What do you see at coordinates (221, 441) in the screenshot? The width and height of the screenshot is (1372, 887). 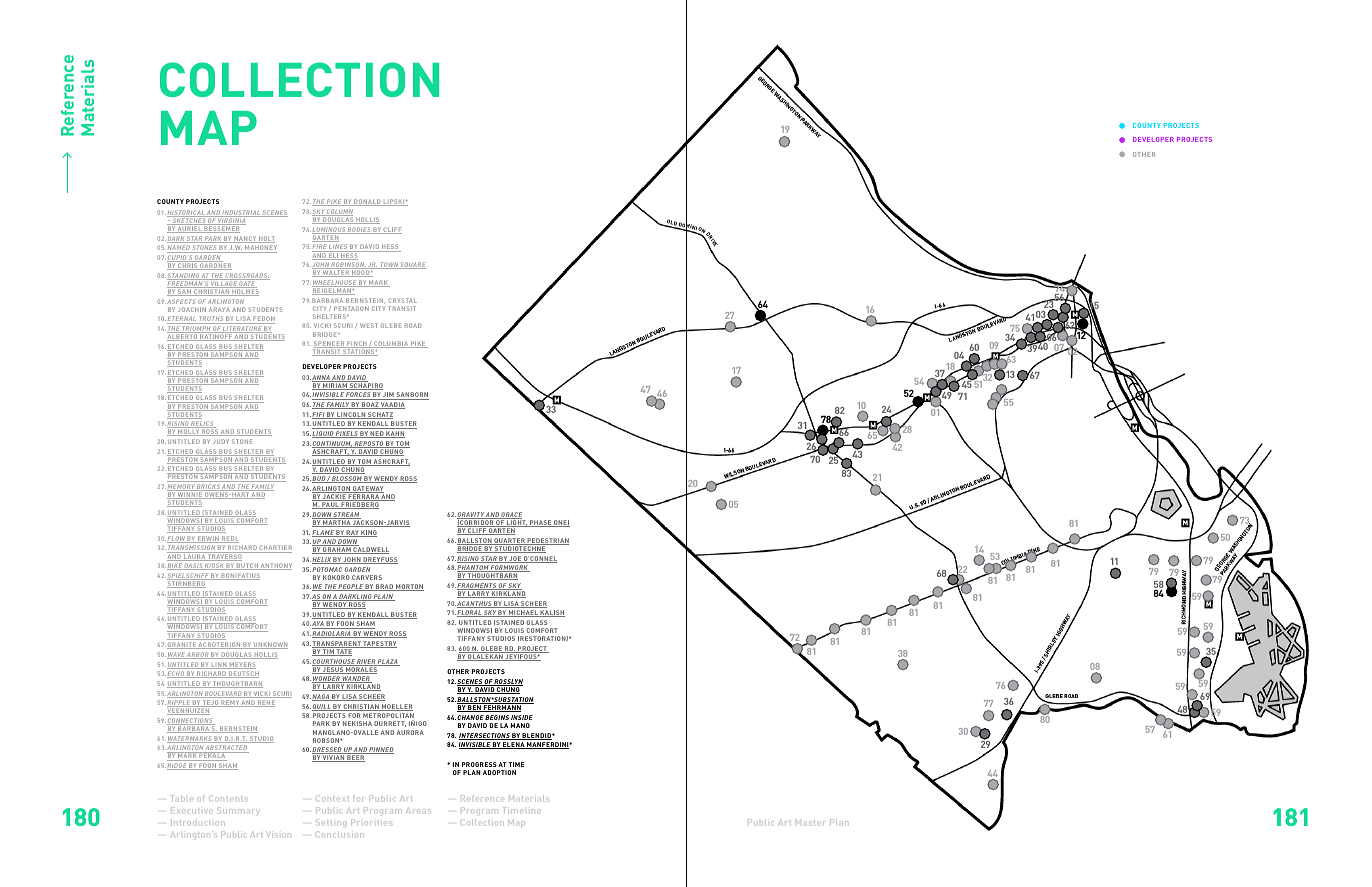 I see `JUDY` at bounding box center [221, 441].
